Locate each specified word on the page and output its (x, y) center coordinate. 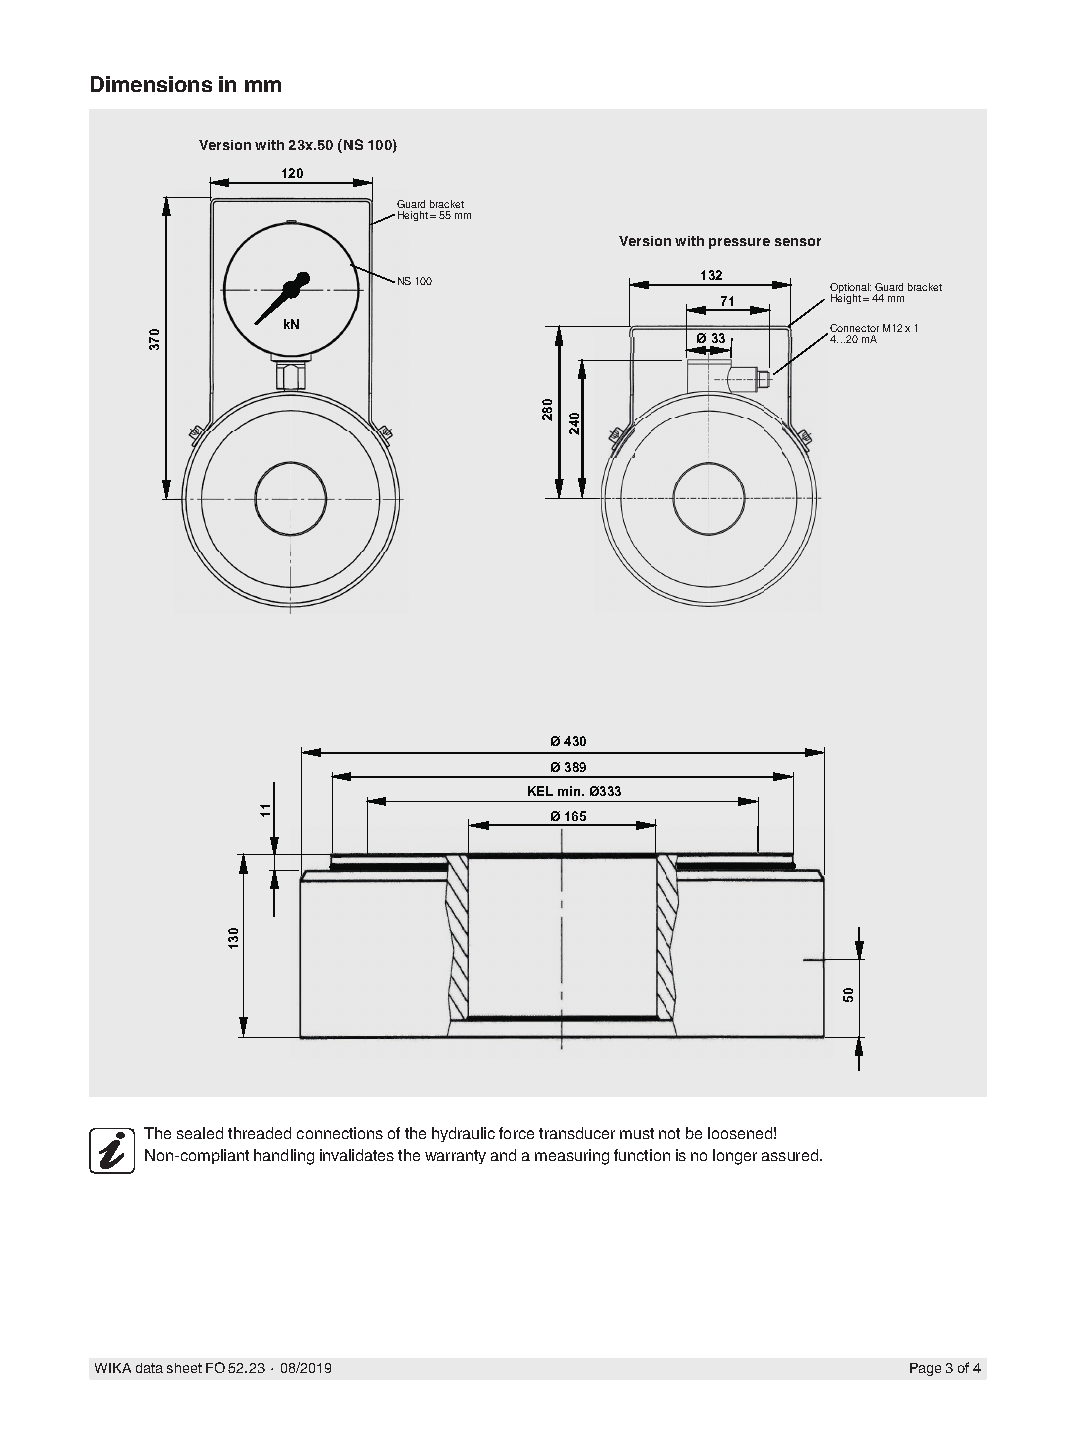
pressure (739, 243)
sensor (798, 242)
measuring (572, 1157)
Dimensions (151, 84)
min (570, 791)
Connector (854, 328)
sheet (184, 1368)
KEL (540, 791)
